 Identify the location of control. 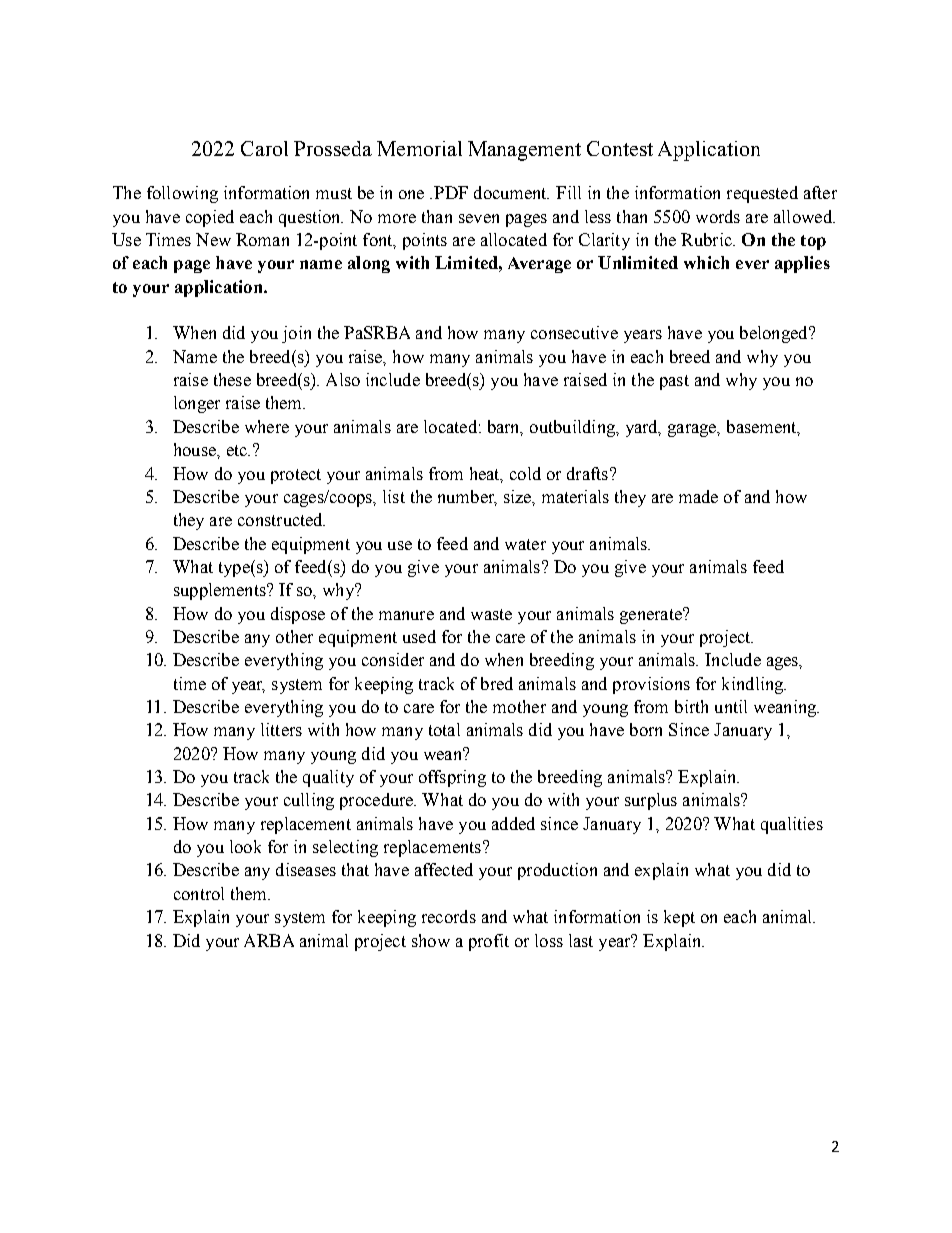
(199, 893).
